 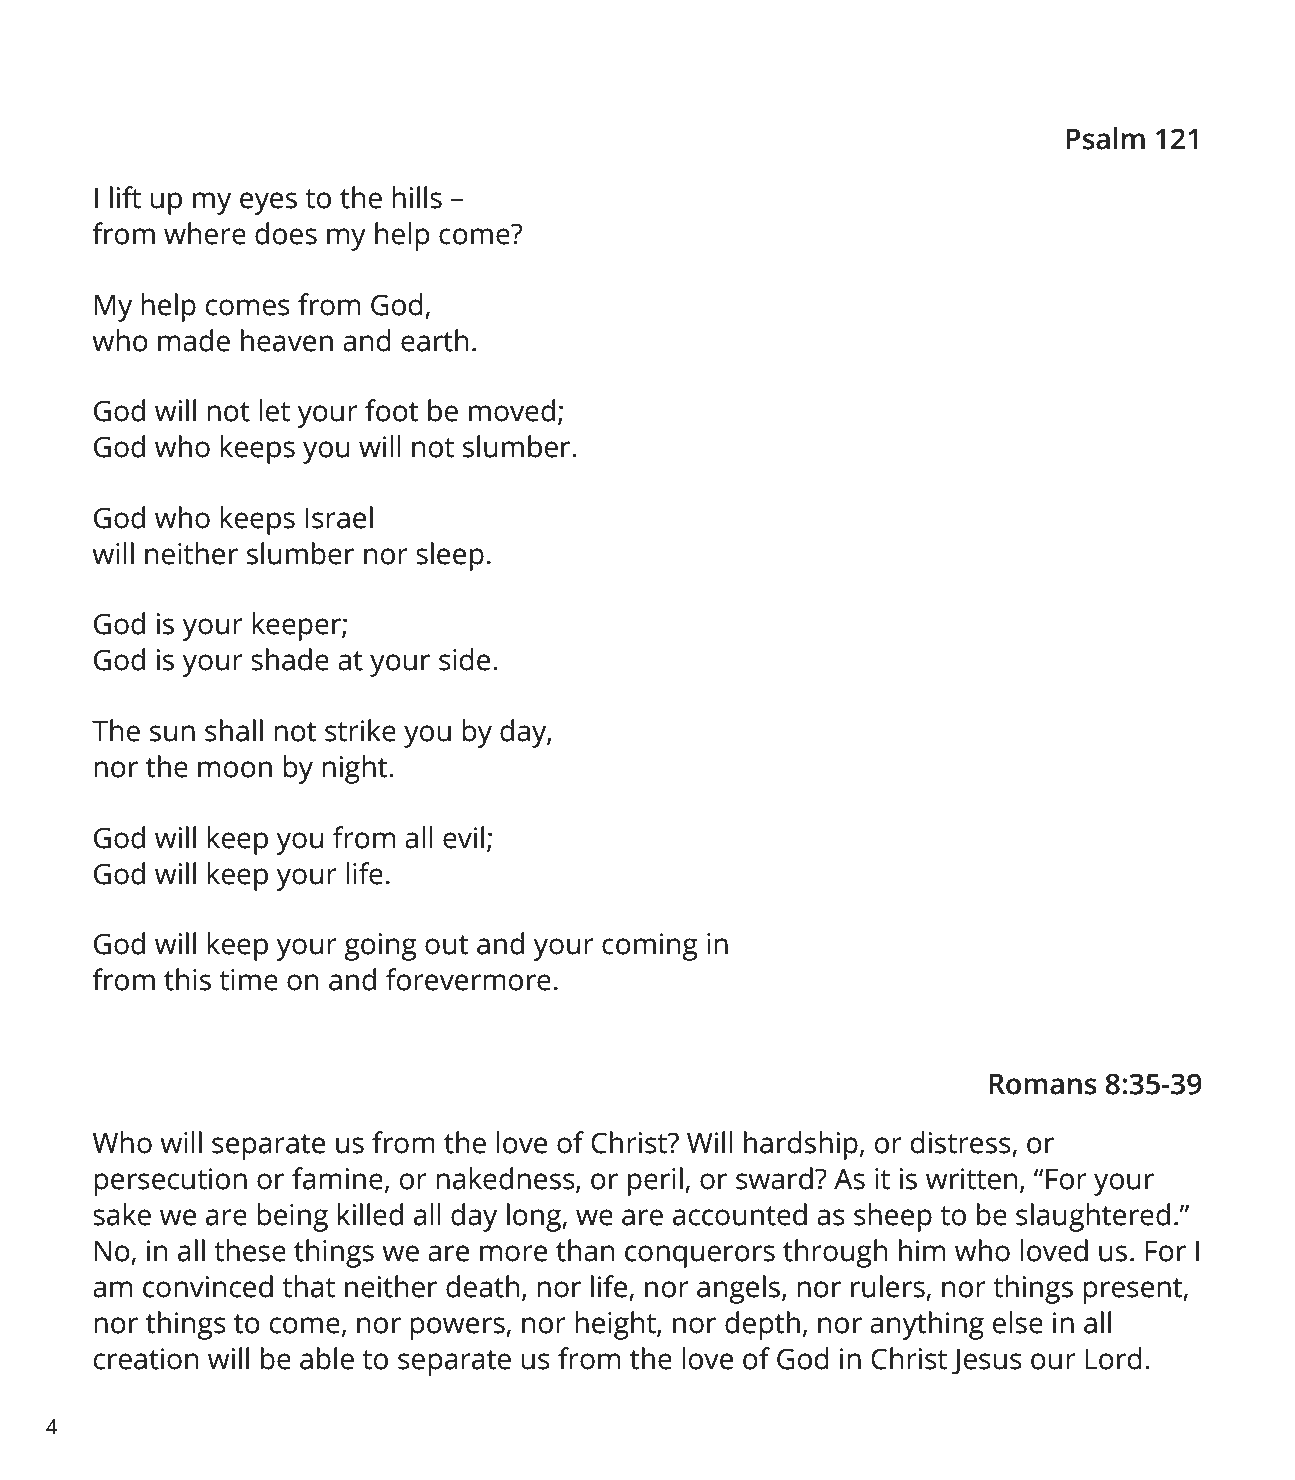 I want to click on convinced, so click(x=208, y=1286).
